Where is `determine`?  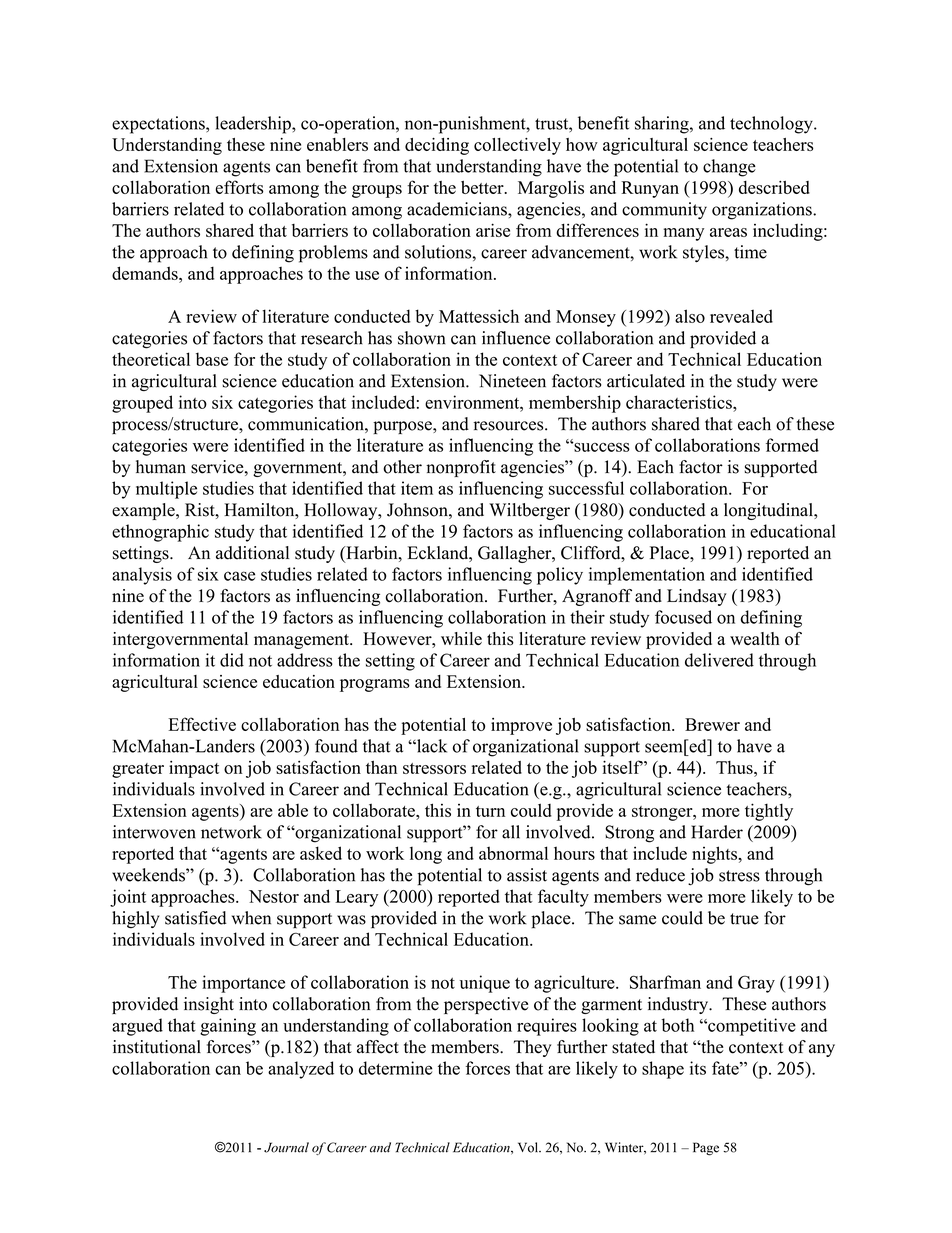
determine is located at coordinates (395, 1068).
